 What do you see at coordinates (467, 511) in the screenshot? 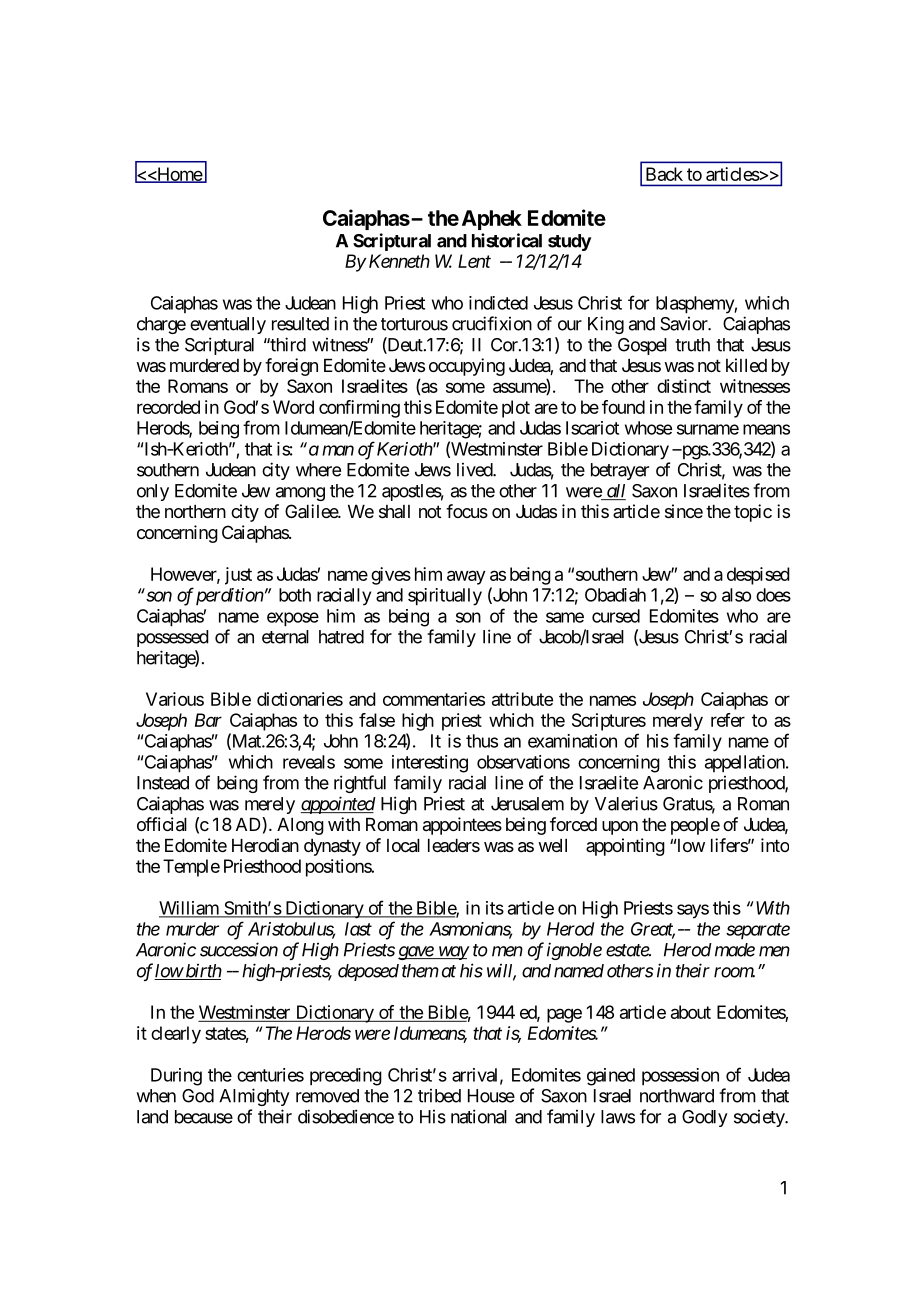
I see `focus` at bounding box center [467, 511].
